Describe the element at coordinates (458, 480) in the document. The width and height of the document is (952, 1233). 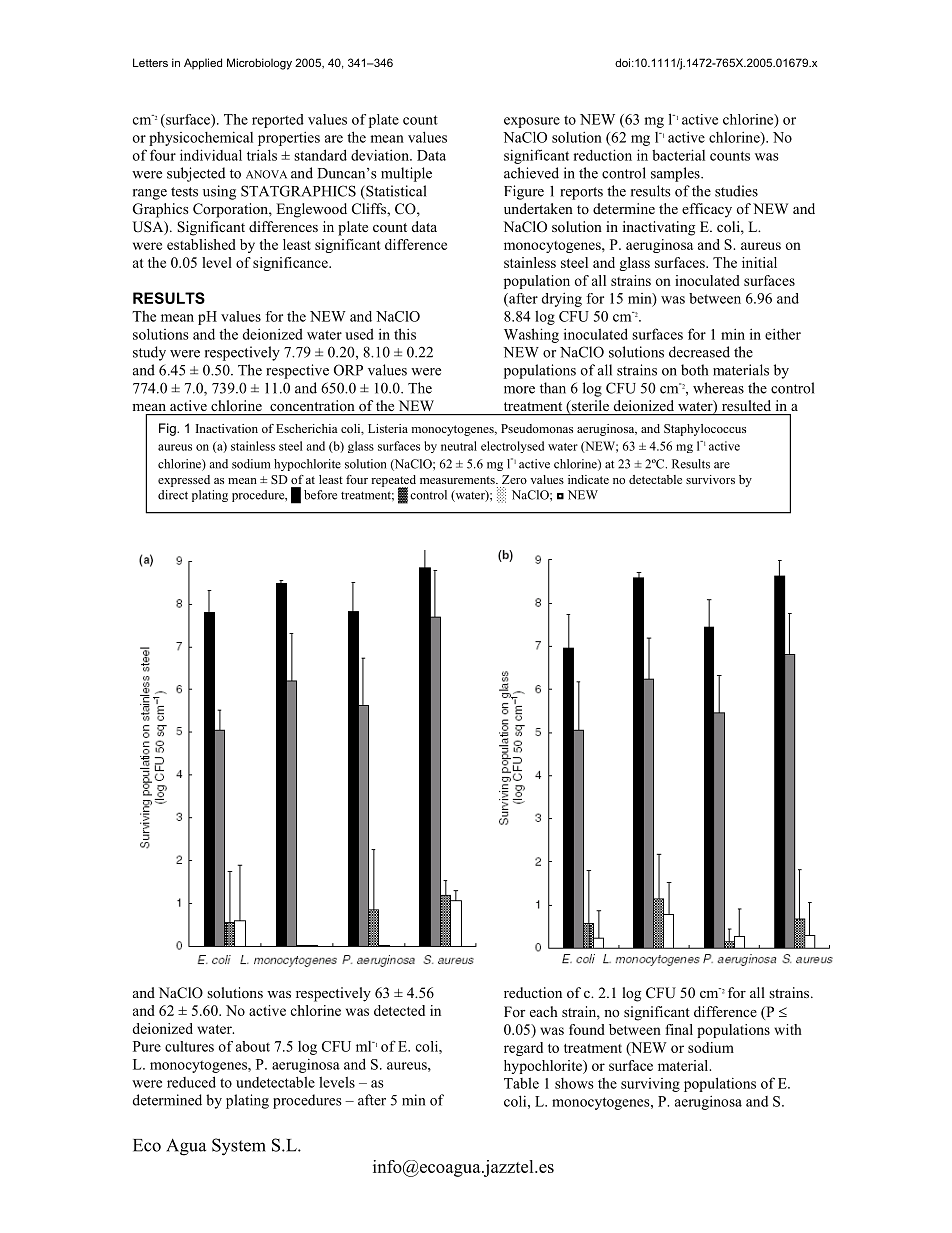
I see `measurements` at that location.
